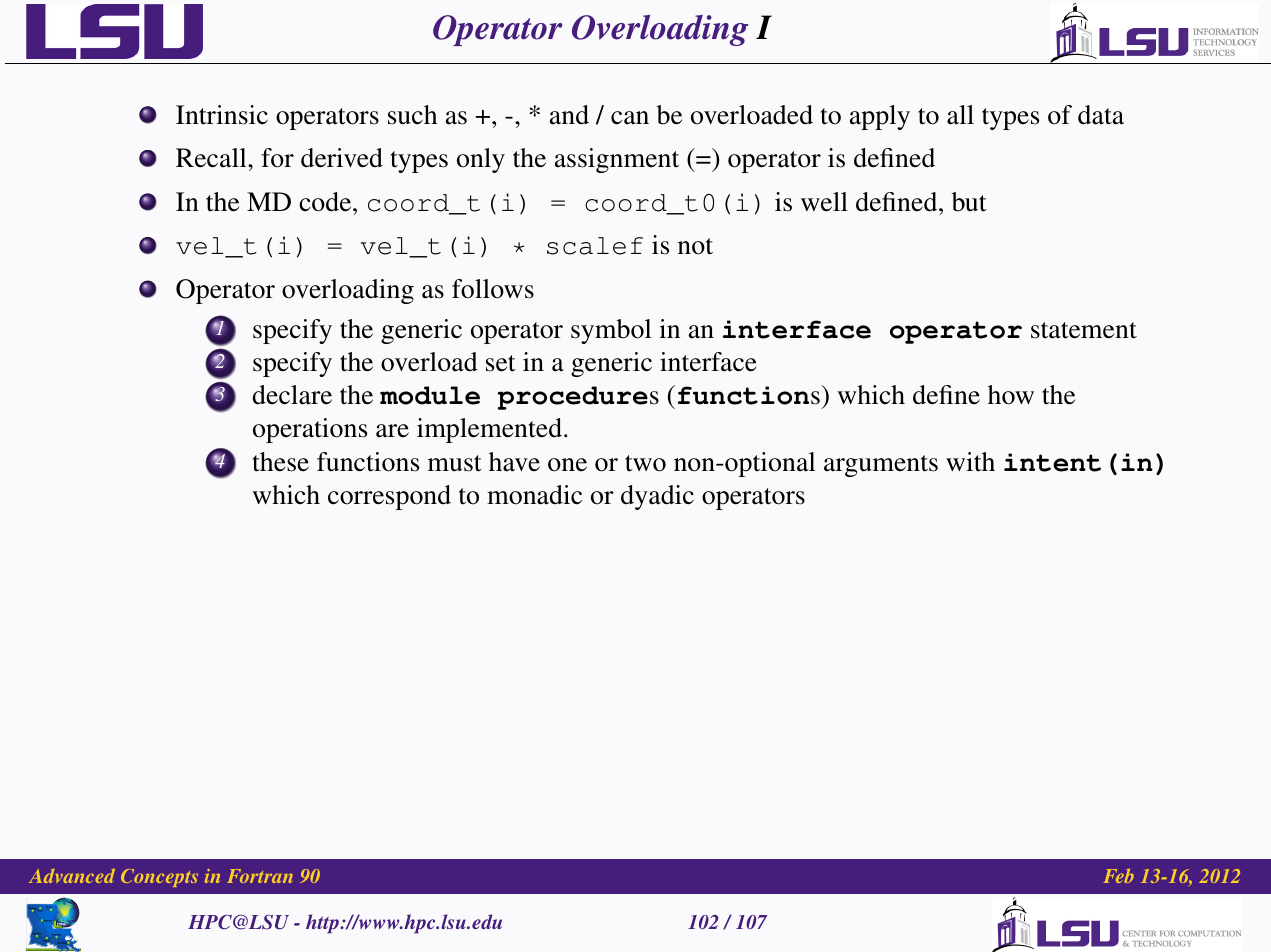 Image resolution: width=1271 pixels, height=952 pixels. What do you see at coordinates (260, 876) in the screenshot?
I see `Fortran` at bounding box center [260, 876].
